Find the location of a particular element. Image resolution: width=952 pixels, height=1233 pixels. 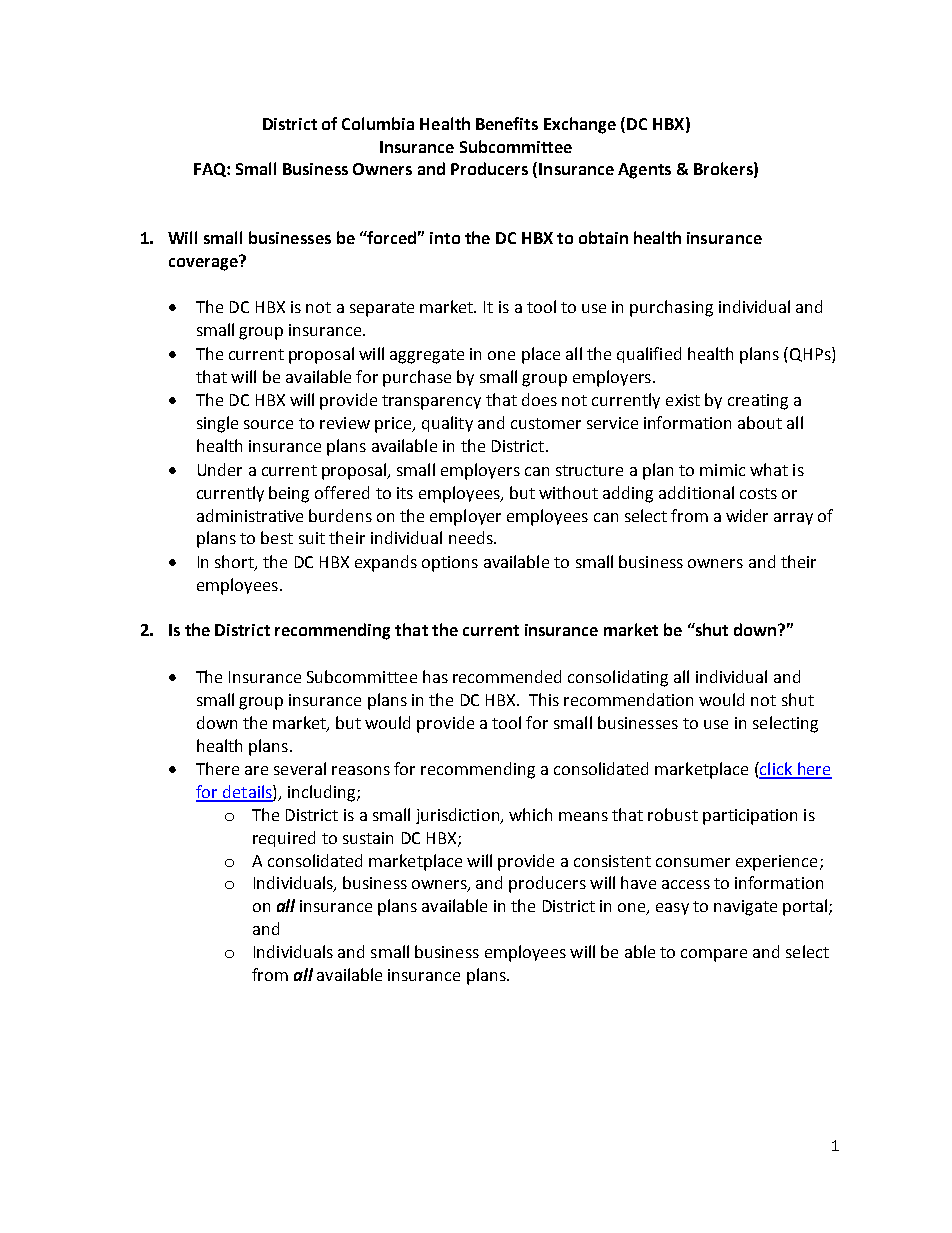

mimic is located at coordinates (722, 470).
